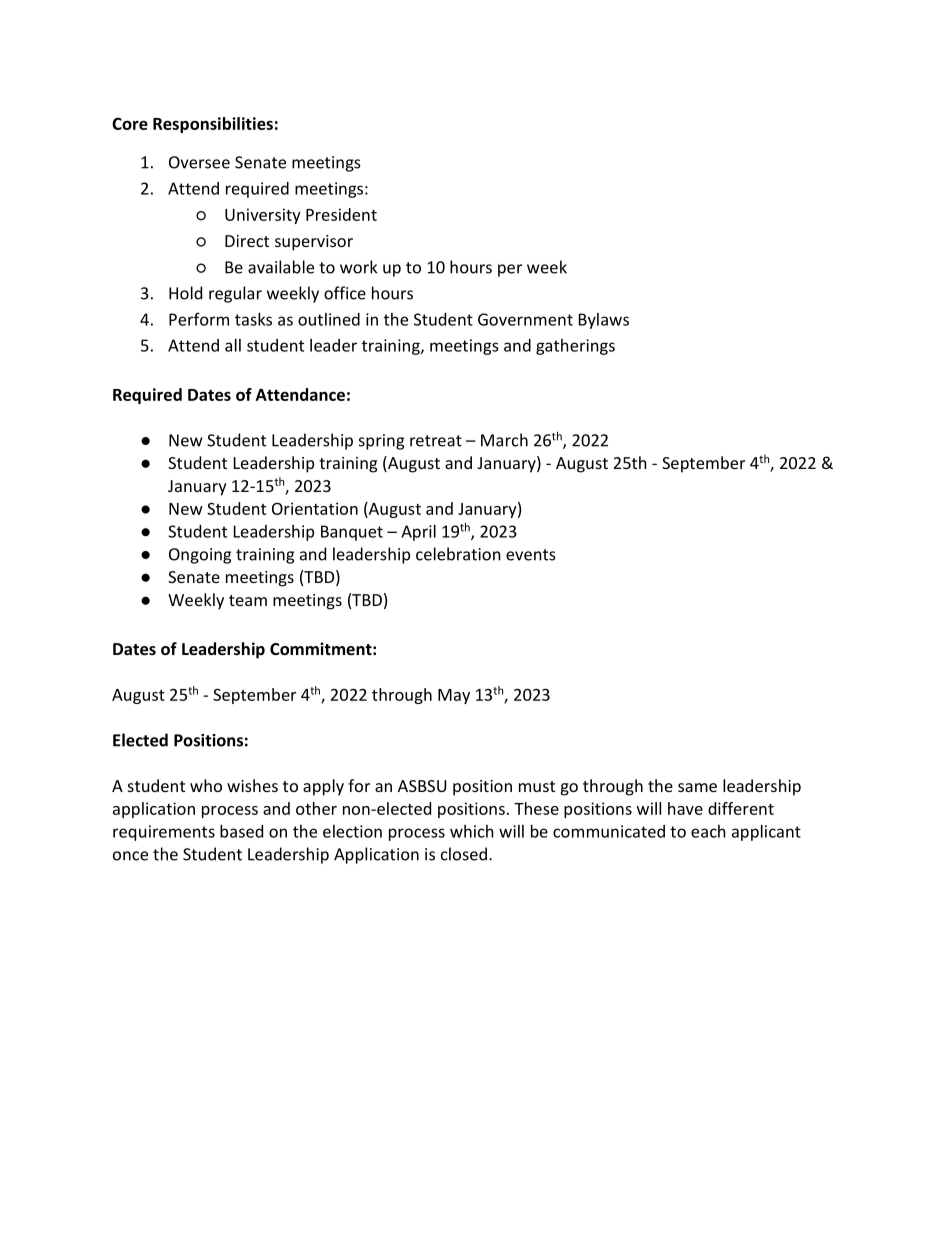 This page has width=952, height=1233. I want to click on May, so click(454, 696).
